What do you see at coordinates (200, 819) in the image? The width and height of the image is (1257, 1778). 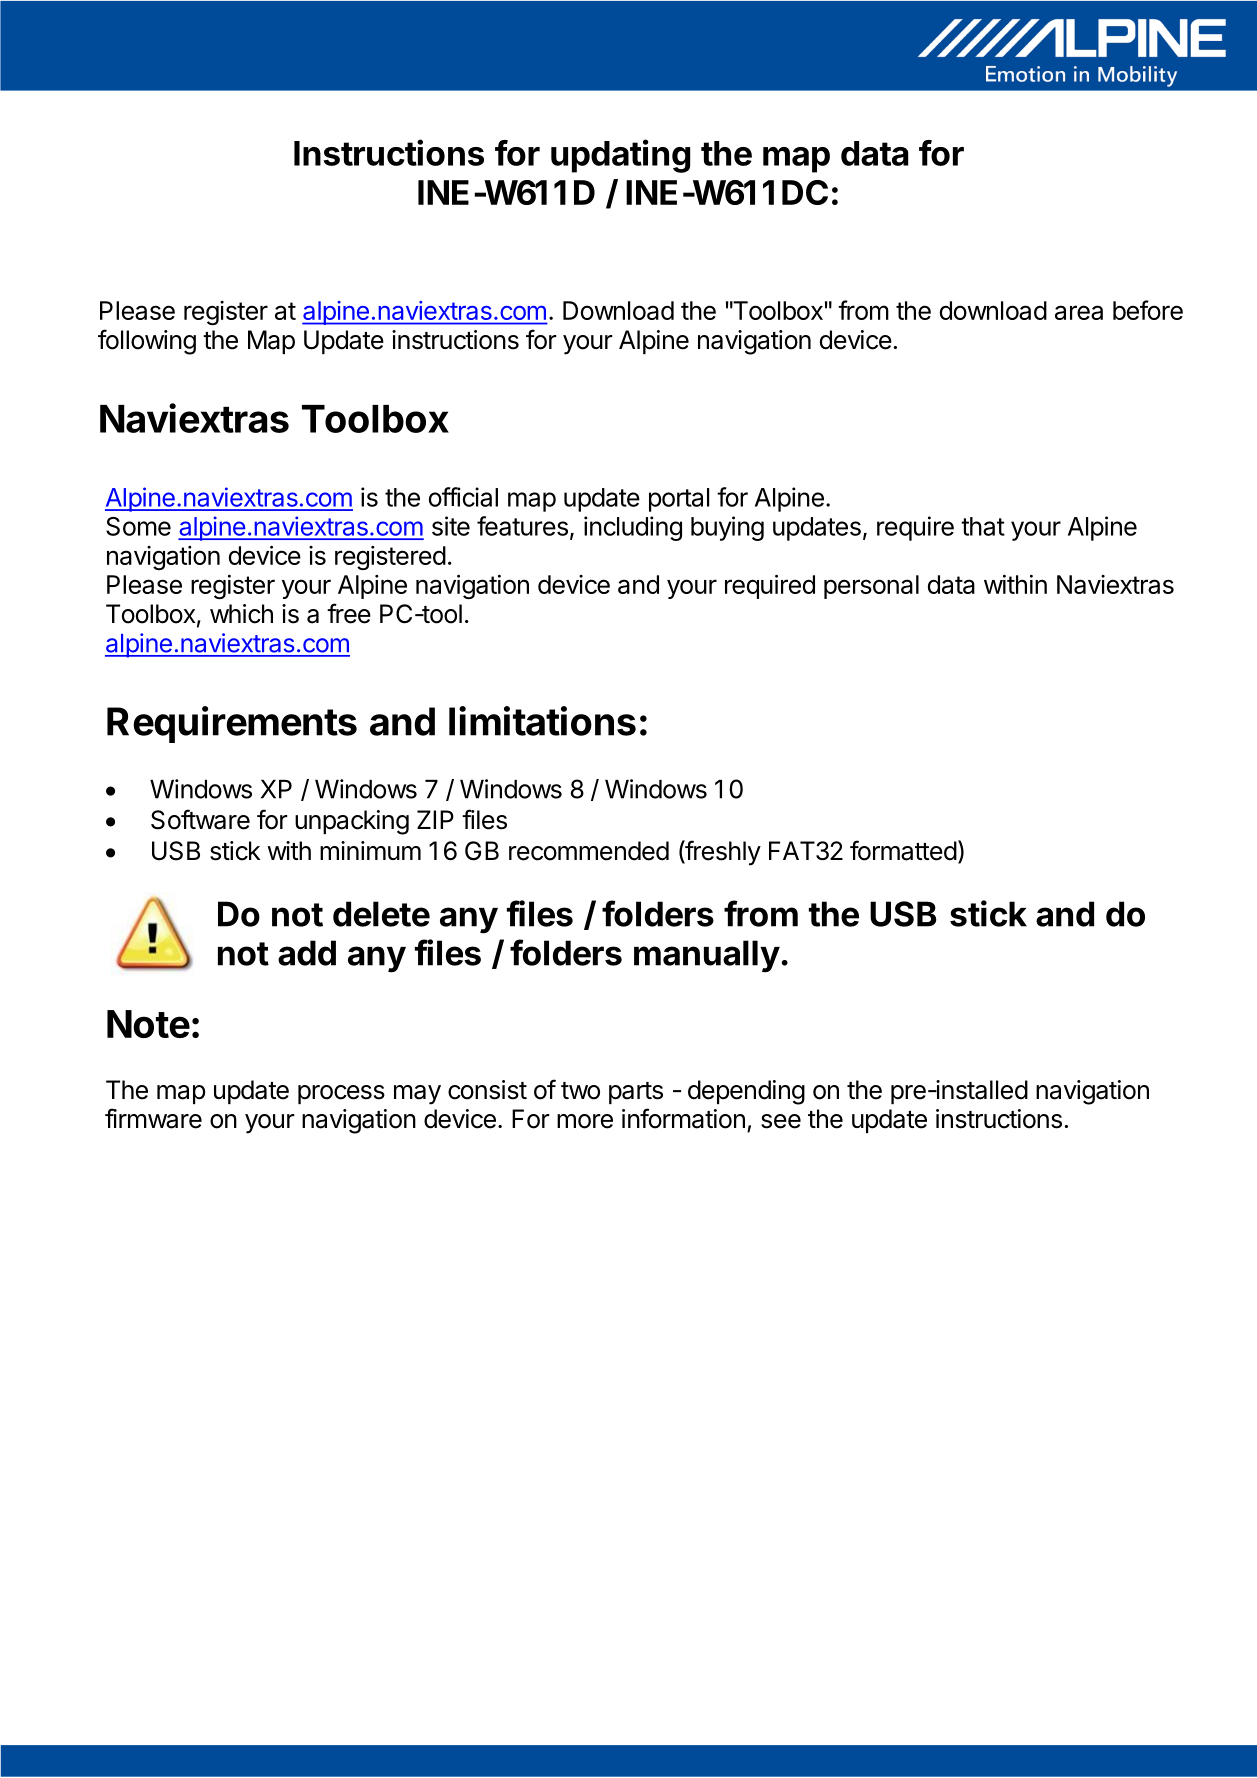 I see `Software` at bounding box center [200, 819].
